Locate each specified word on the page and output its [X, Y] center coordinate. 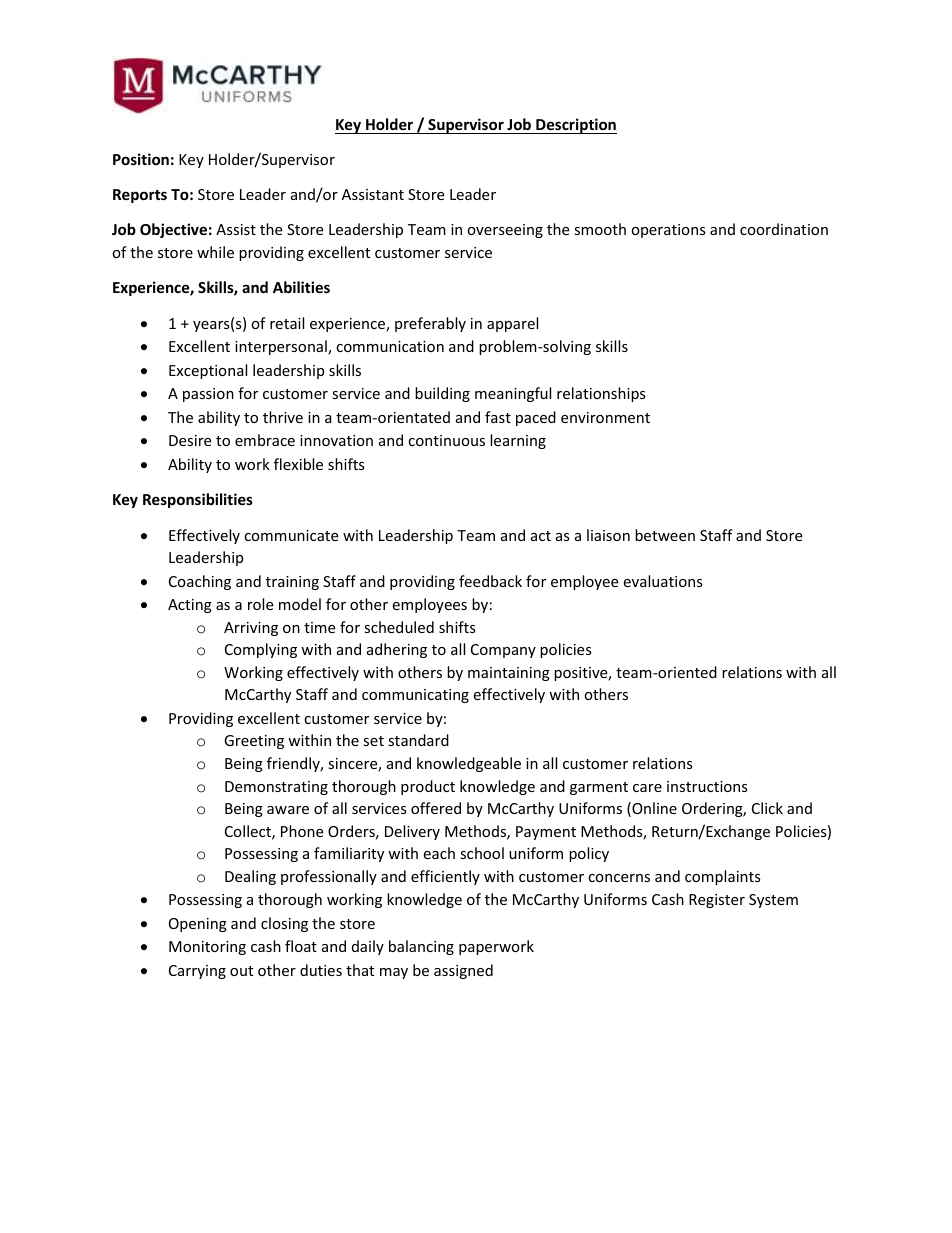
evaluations [663, 581]
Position [141, 159]
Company [503, 651]
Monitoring [207, 948]
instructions [707, 786]
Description [575, 126]
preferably [430, 324]
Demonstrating [276, 788]
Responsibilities [198, 500]
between [665, 535]
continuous [446, 440]
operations [668, 231]
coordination [784, 229]
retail [287, 323]
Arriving [251, 629]
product [428, 787]
